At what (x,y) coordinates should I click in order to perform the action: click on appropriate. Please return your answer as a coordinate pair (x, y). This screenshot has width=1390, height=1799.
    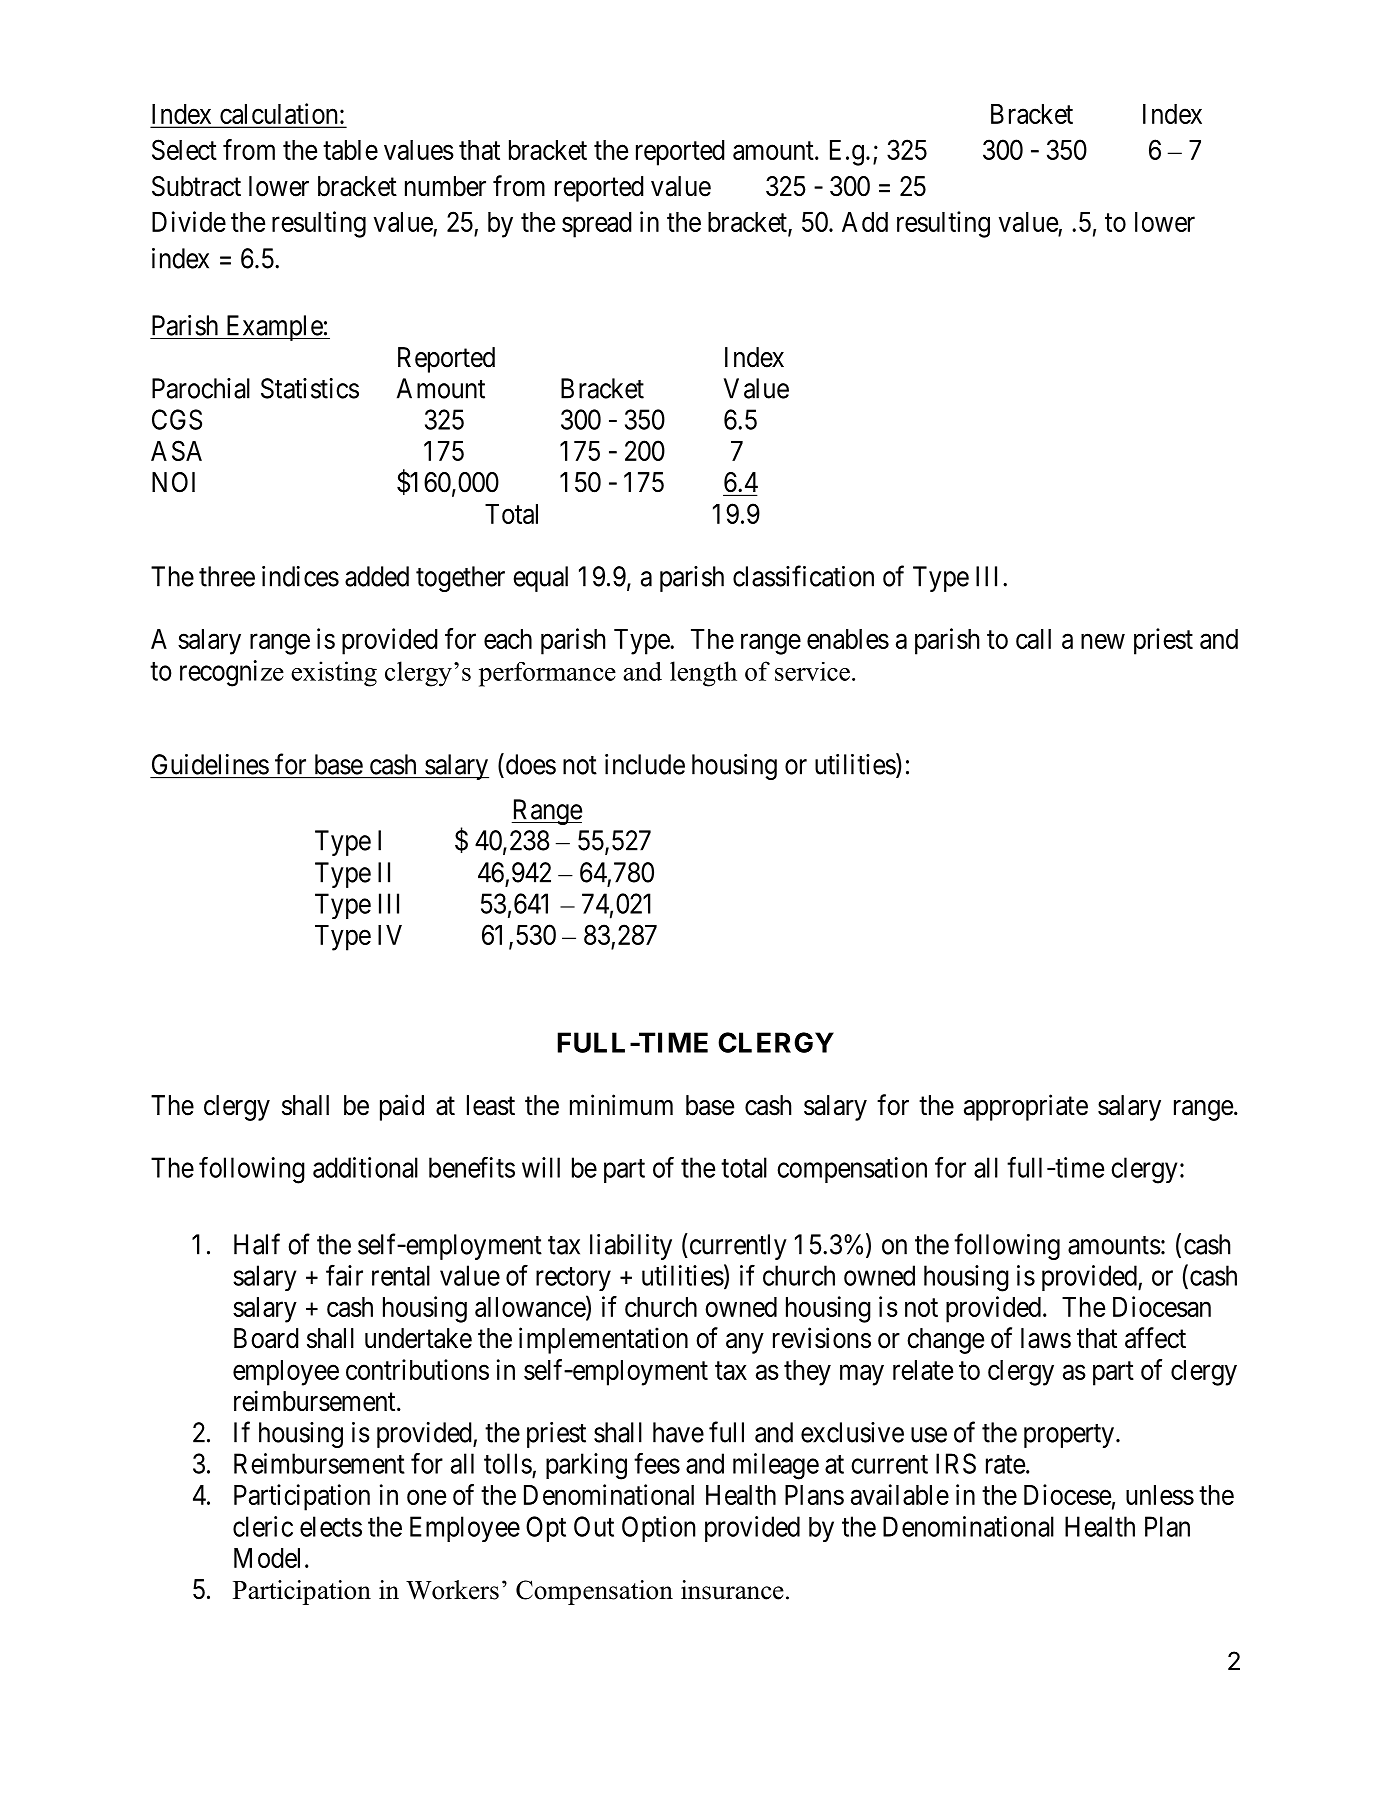
    Looking at the image, I should click on (1026, 1107).
